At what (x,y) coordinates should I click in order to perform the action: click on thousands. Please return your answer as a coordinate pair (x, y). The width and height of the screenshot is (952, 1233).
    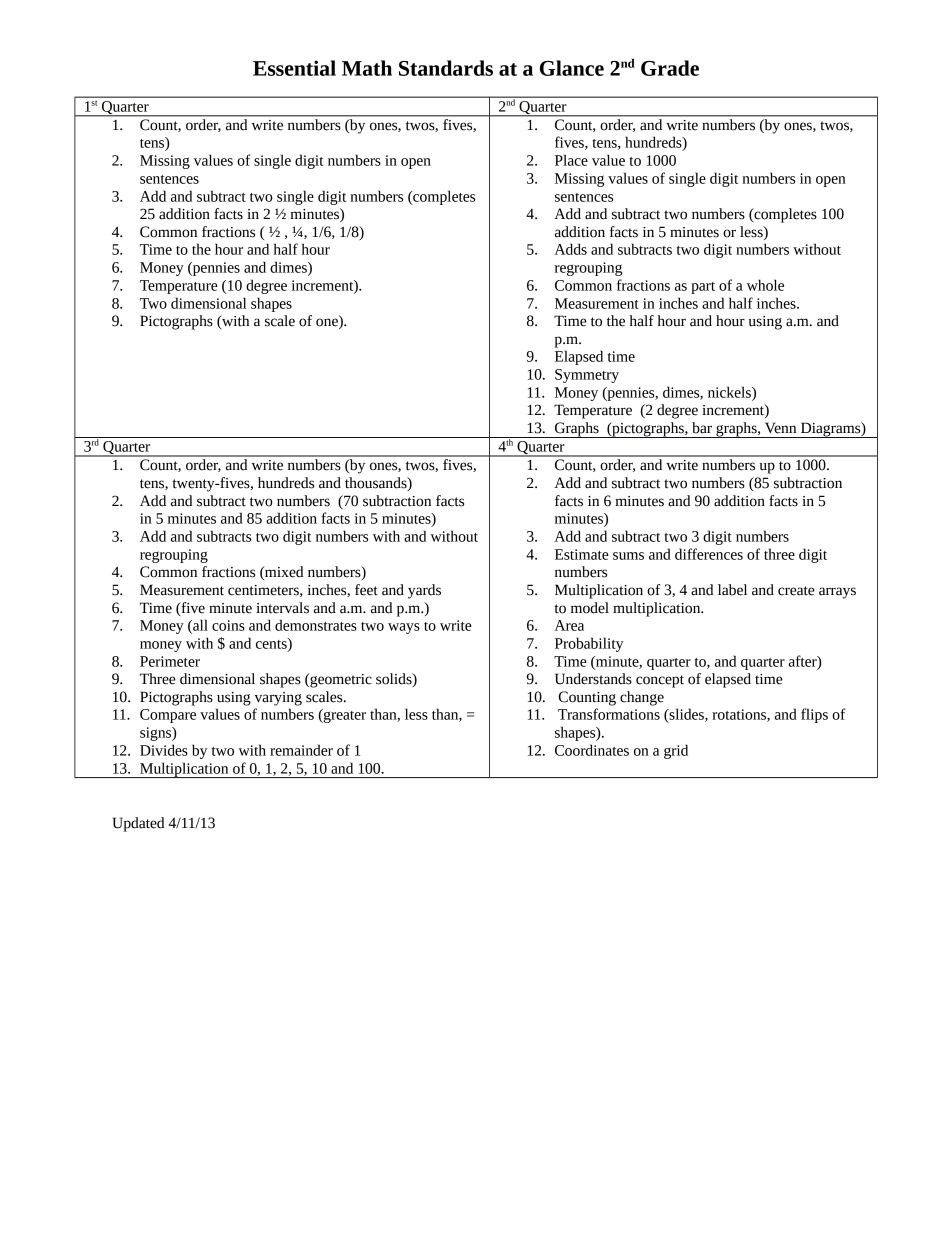
    Looking at the image, I should click on (377, 484).
